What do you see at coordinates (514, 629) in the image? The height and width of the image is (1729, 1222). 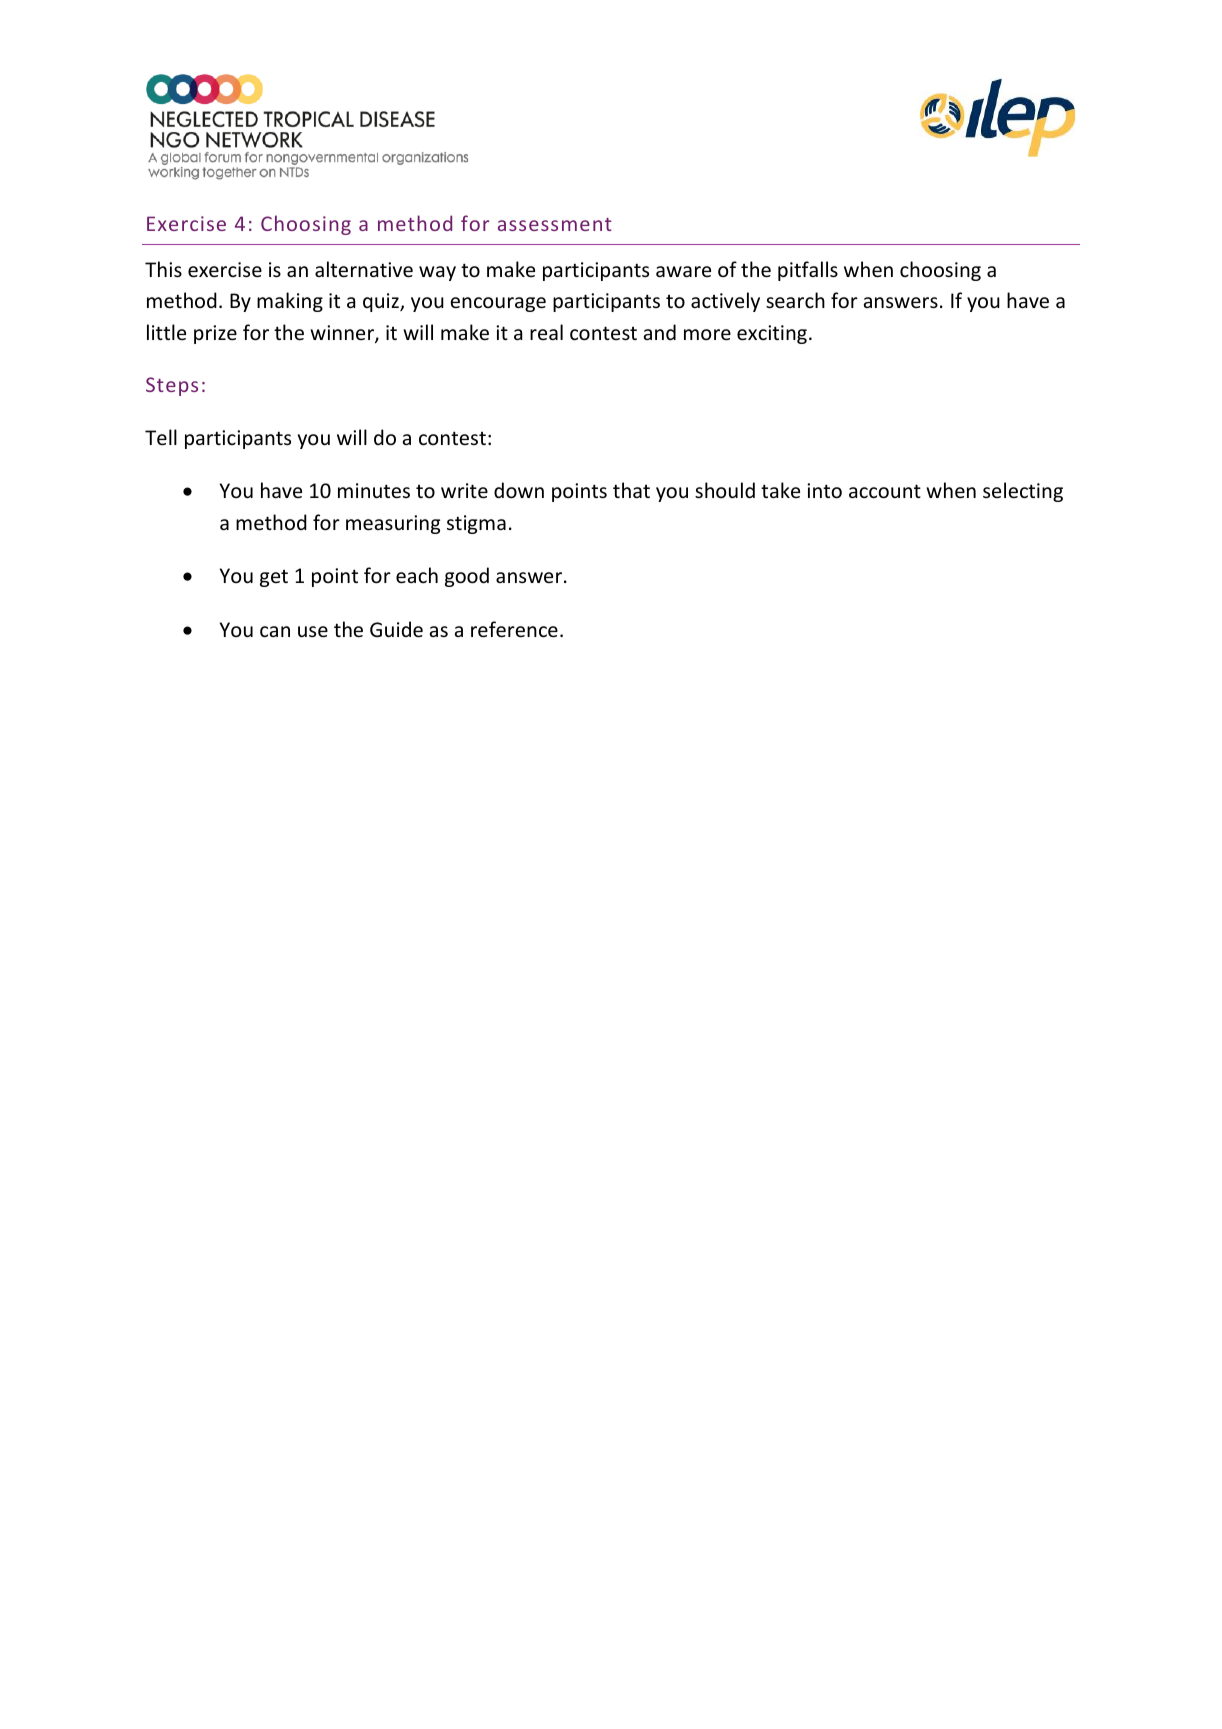 I see `reference` at bounding box center [514, 629].
